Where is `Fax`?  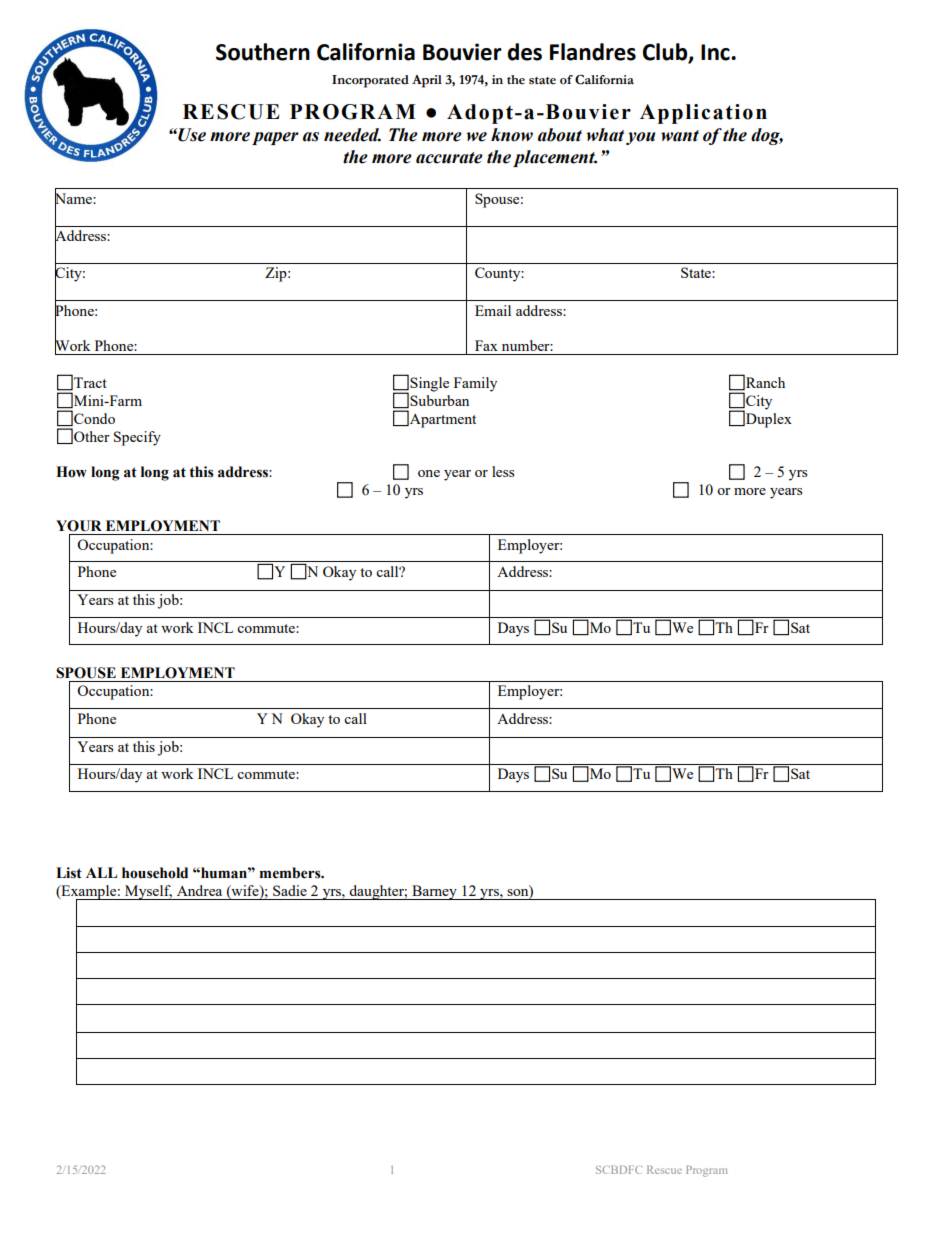
Fax is located at coordinates (486, 345).
